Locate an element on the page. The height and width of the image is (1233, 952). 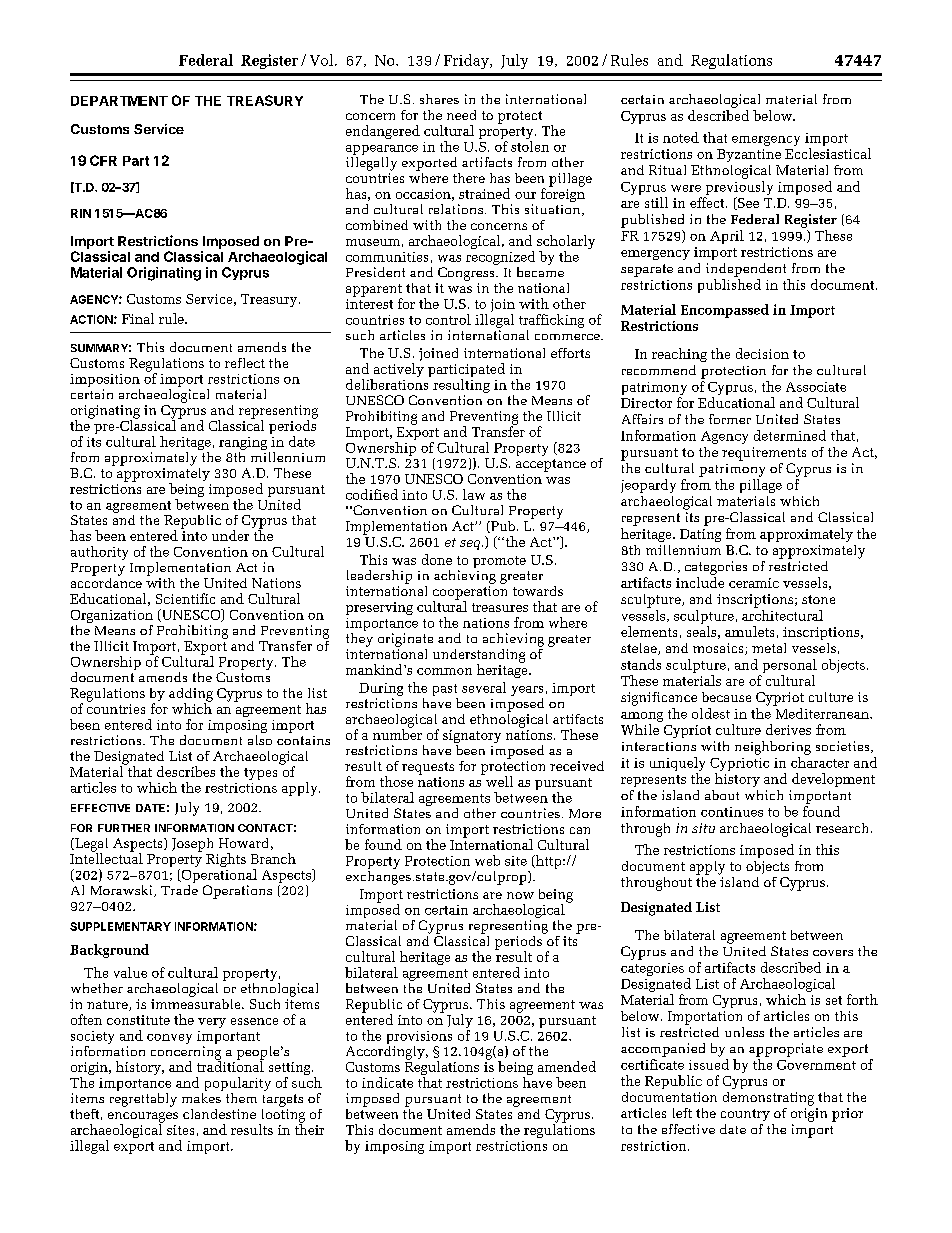
cooperation is located at coordinates (470, 594).
